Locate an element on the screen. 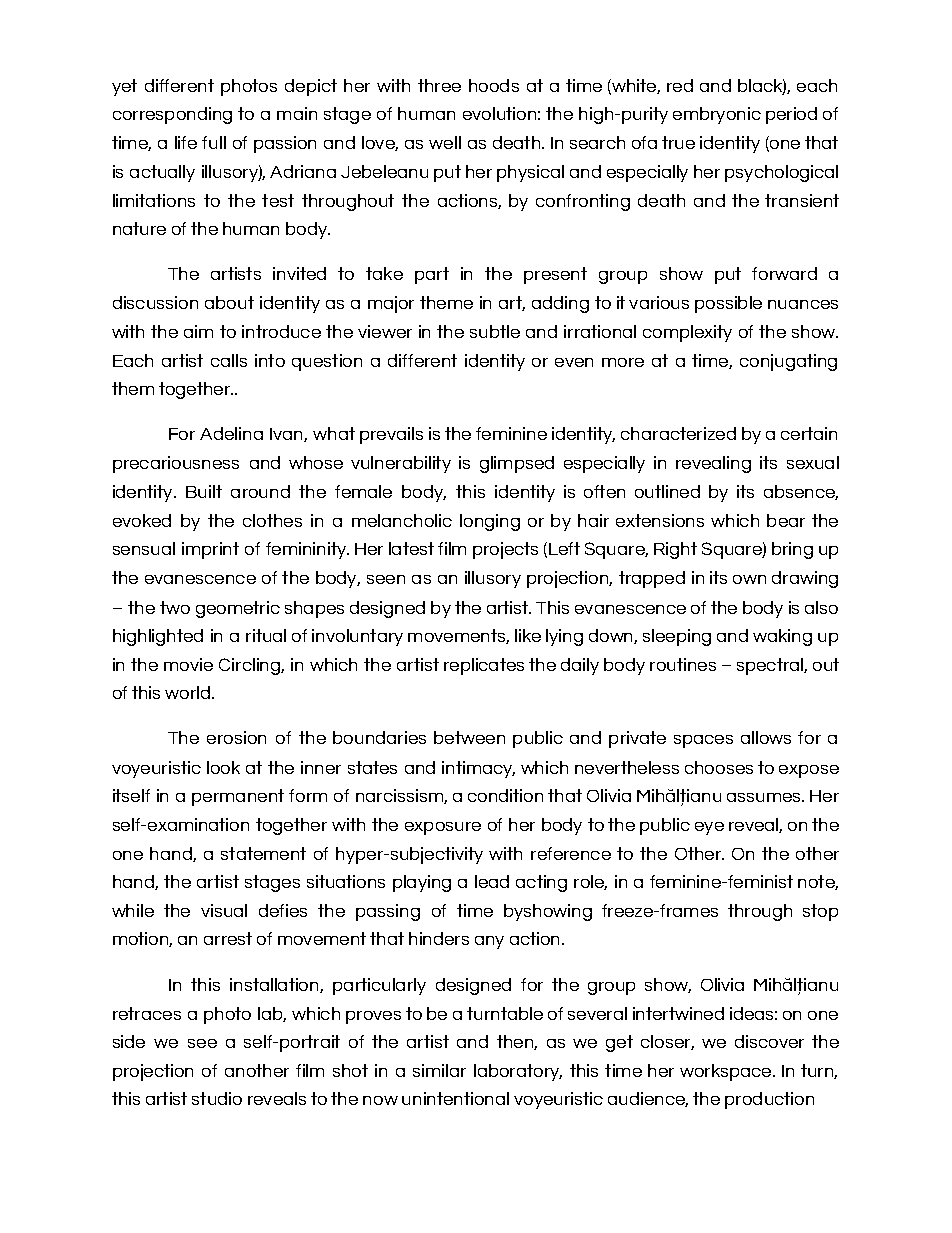 The height and width of the screenshot is (1233, 952). eye is located at coordinates (709, 828).
